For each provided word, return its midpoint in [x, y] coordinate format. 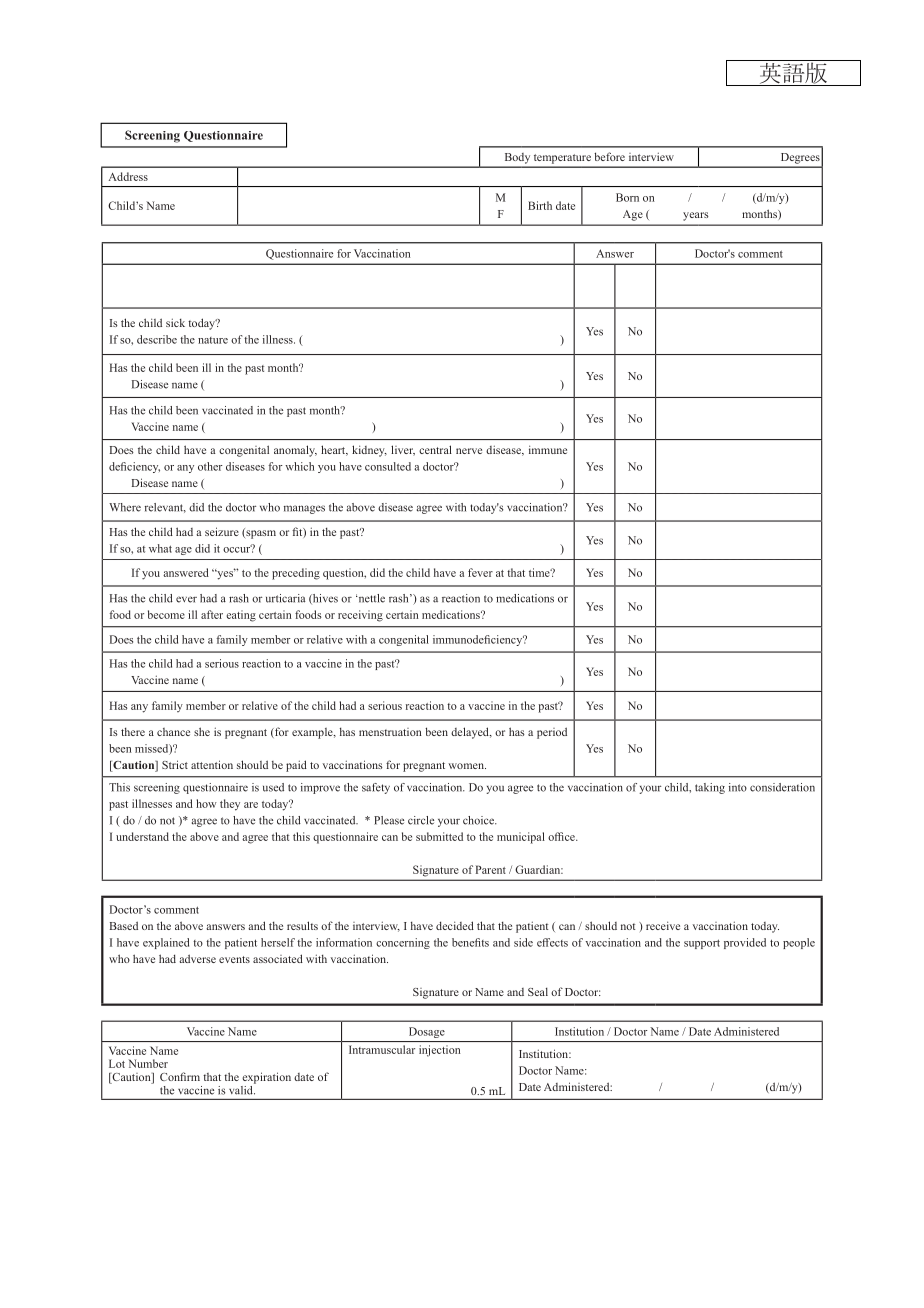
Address [128, 176]
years [696, 216]
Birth [540, 205]
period [552, 733]
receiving [360, 616]
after [212, 614]
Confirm [180, 1076]
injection [439, 1051]
